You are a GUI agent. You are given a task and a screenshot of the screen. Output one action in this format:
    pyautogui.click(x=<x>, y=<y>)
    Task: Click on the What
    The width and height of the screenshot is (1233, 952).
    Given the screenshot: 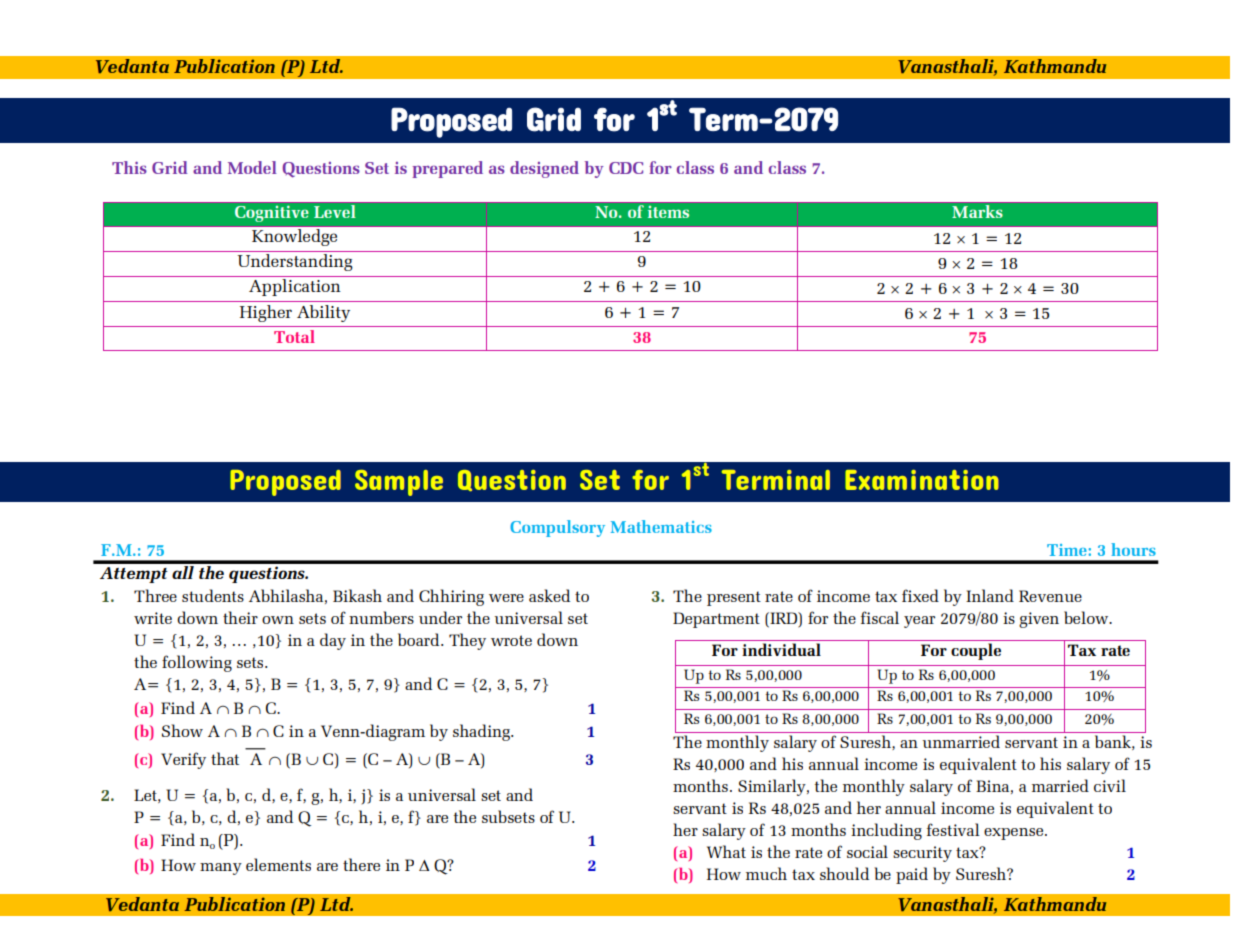 What is the action you would take?
    pyautogui.click(x=726, y=851)
